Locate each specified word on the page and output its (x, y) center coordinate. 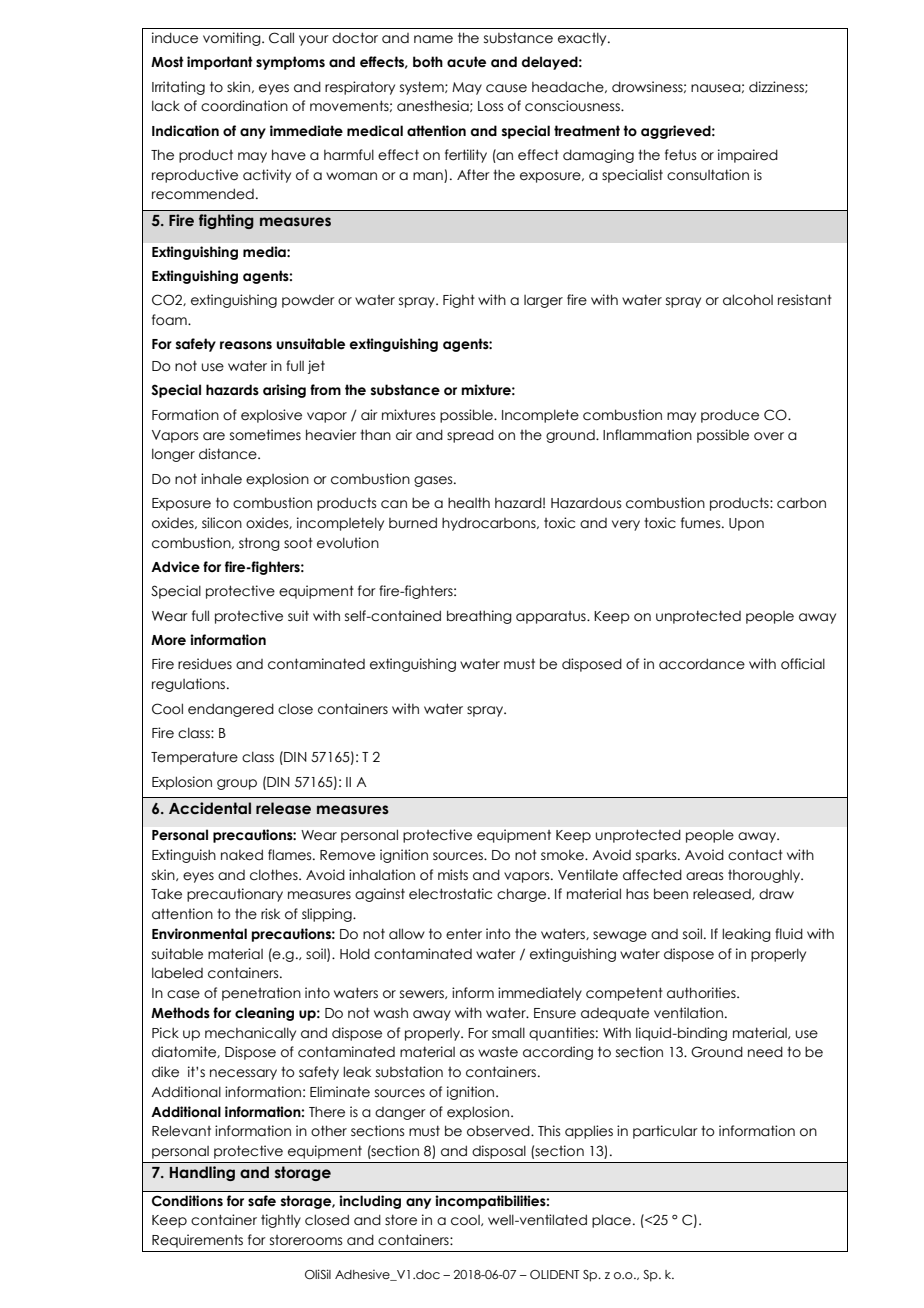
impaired (748, 156)
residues (205, 664)
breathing (479, 617)
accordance (702, 664)
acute (466, 62)
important (220, 63)
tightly (281, 1221)
